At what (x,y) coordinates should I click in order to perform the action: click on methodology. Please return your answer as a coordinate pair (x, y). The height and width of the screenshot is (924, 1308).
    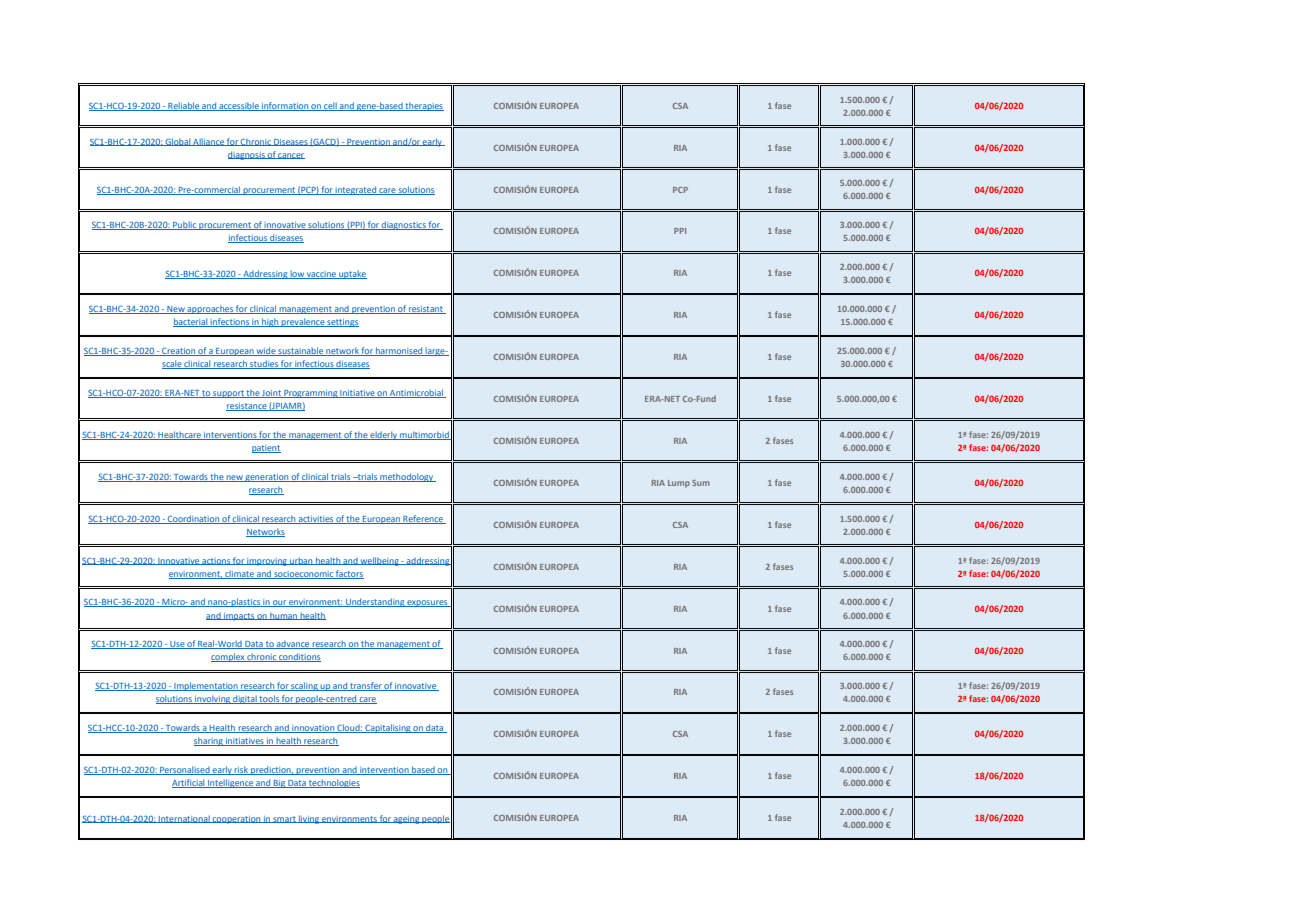
    Looking at the image, I should click on (407, 477).
